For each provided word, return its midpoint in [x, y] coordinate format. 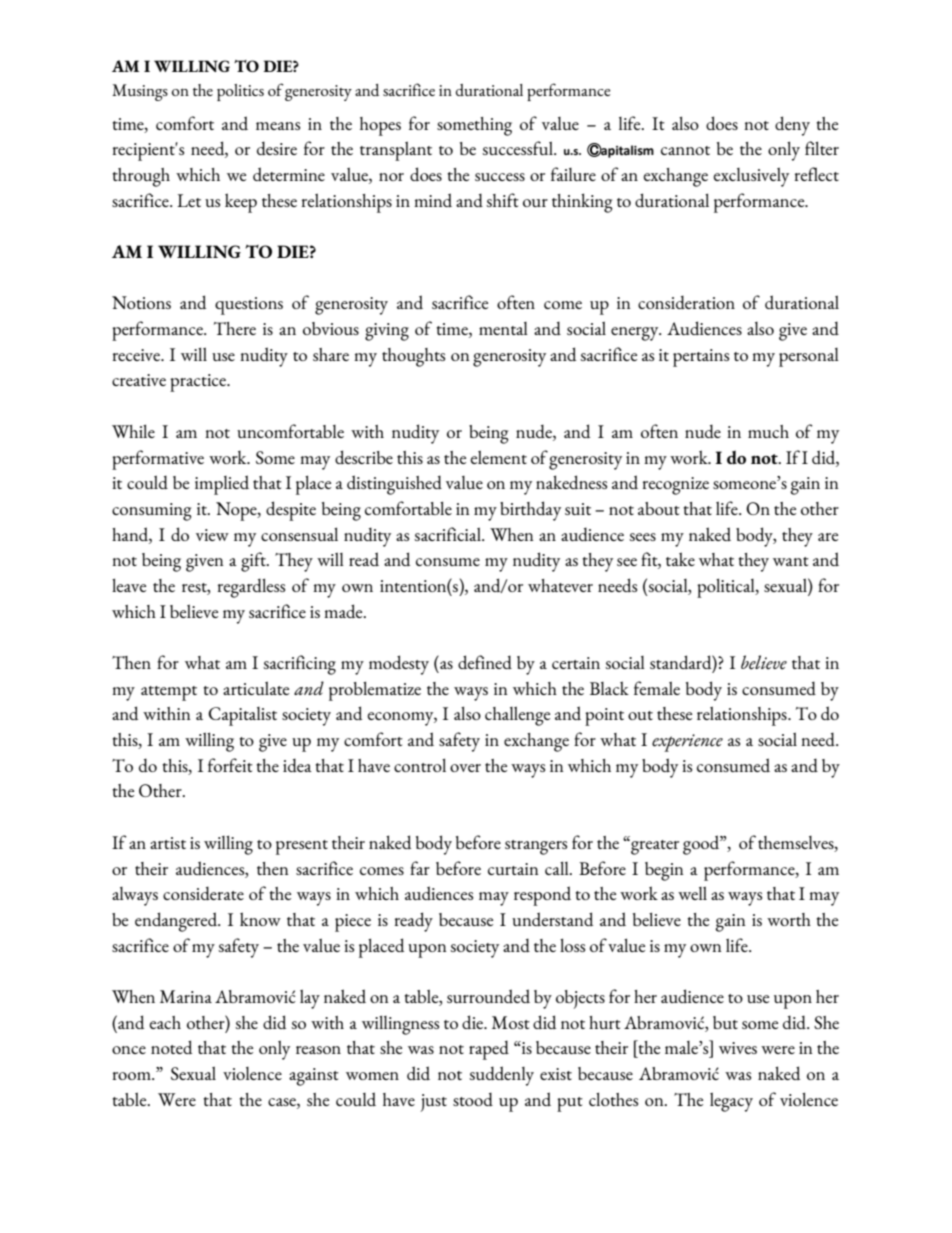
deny [792, 126]
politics [240, 92]
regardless [251, 588]
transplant [396, 151]
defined [485, 662]
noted [171, 1047]
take [680, 559]
